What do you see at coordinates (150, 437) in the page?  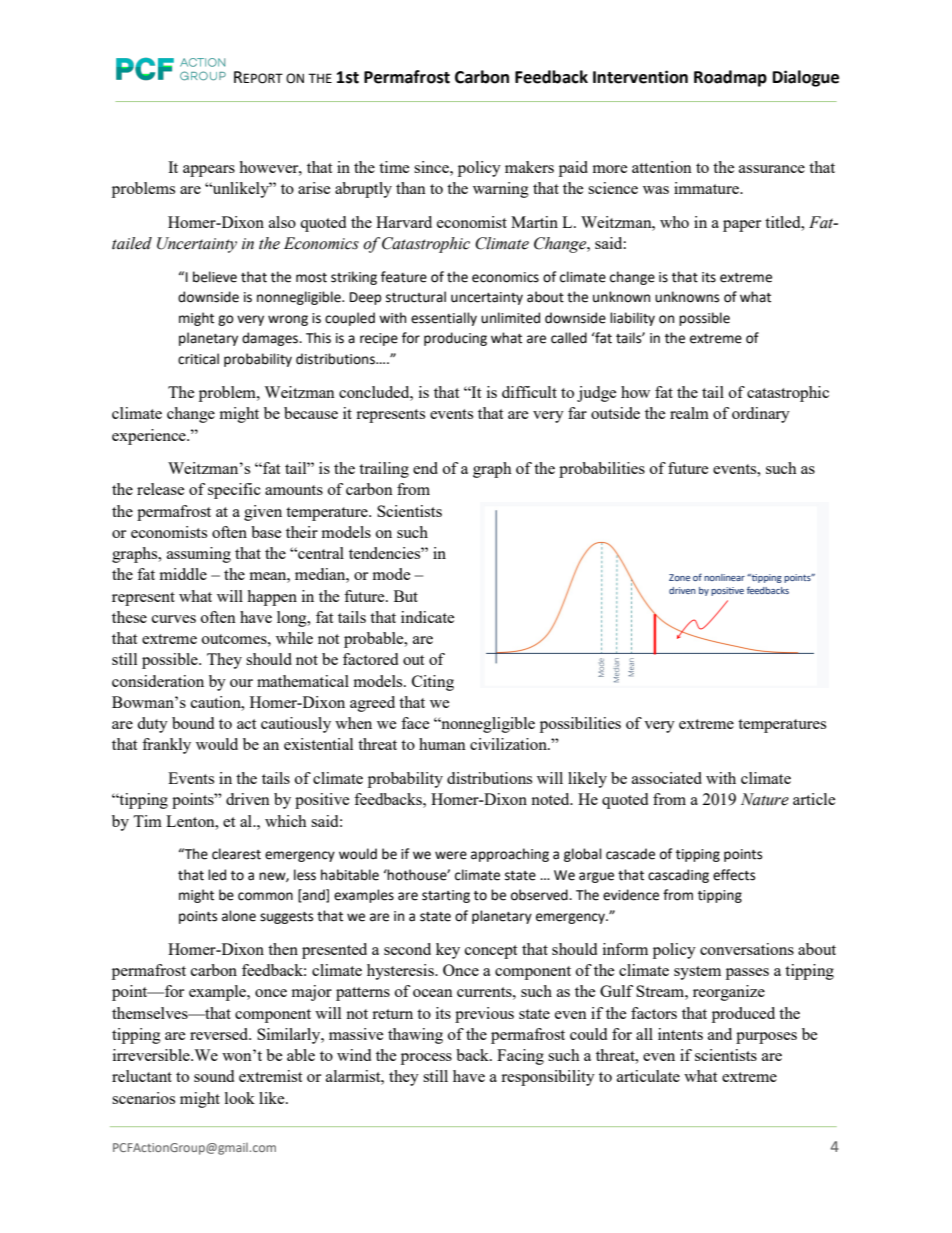 I see `experience` at bounding box center [150, 437].
